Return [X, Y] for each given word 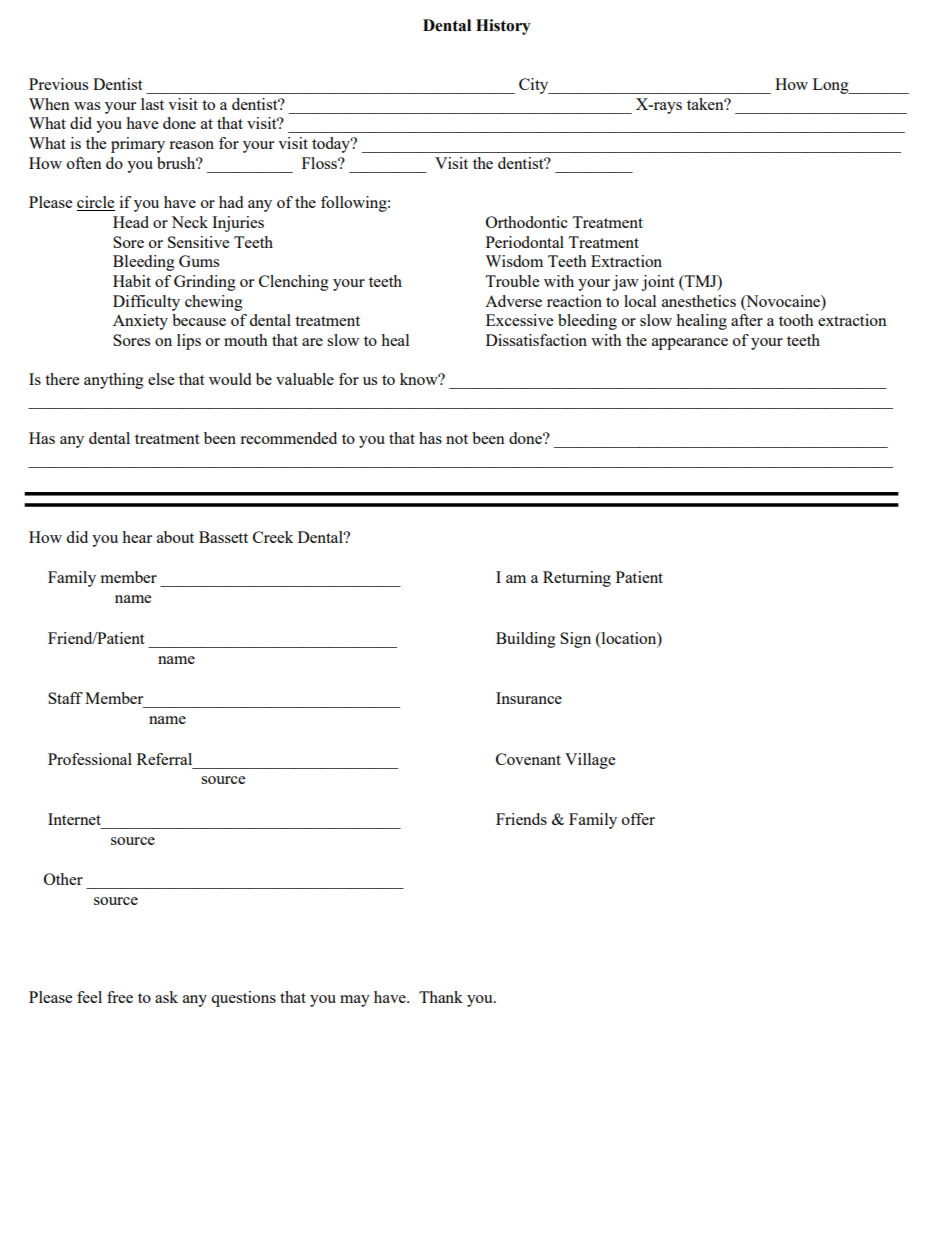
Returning [577, 579]
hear [137, 537]
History [503, 27]
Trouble [512, 281]
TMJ [701, 281]
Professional [90, 759]
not [457, 439]
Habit [132, 281]
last [152, 104]
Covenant [528, 759]
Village [590, 761]
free [120, 997]
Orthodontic [527, 222]
